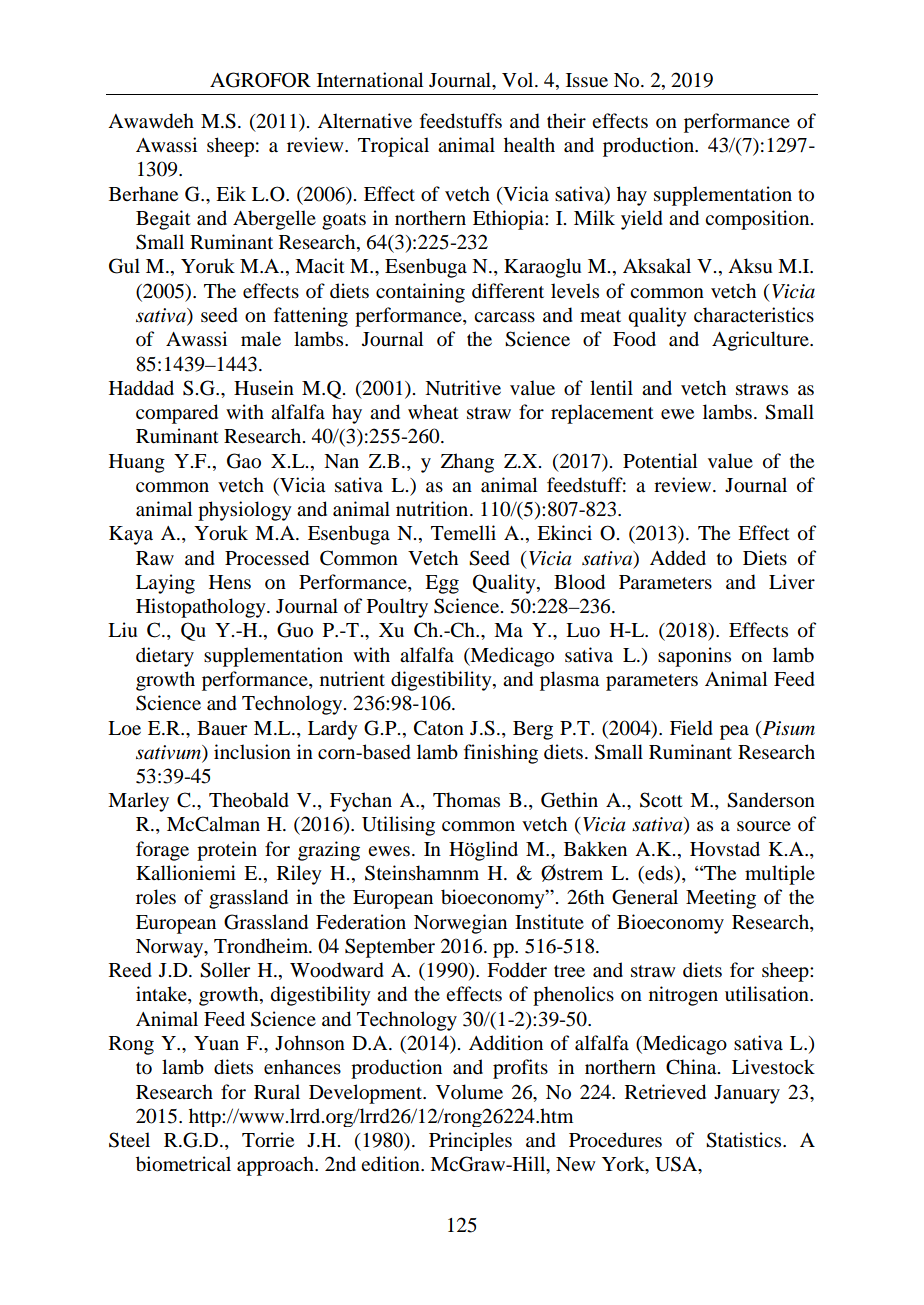 The image size is (924, 1305). Describe the element at coordinates (365, 121) in the document. I see `Alternative` at that location.
